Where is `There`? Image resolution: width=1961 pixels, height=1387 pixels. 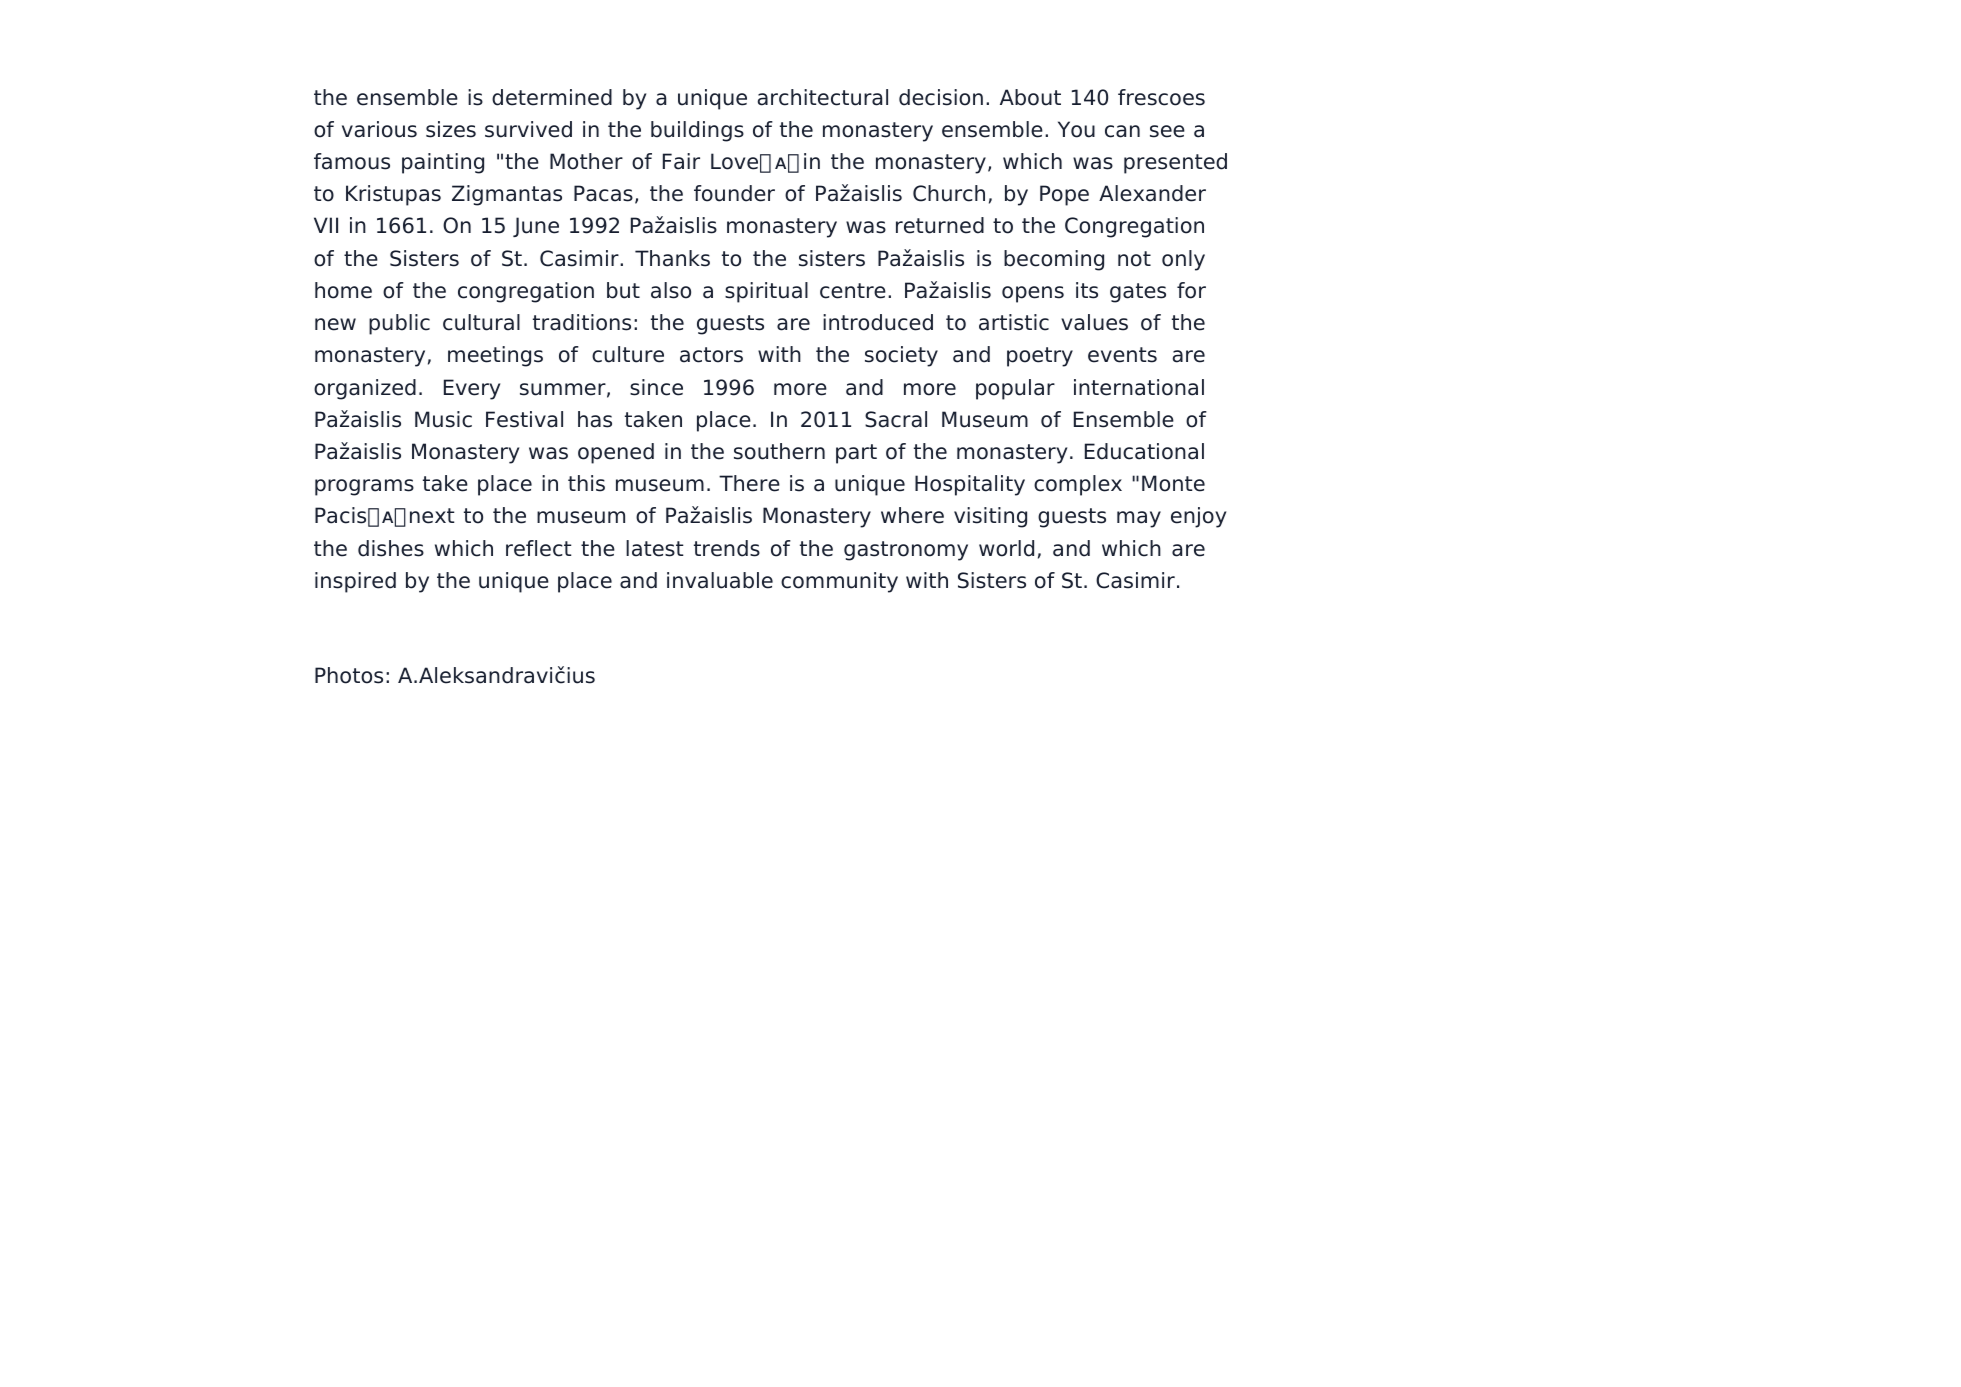 There is located at coordinates (749, 483).
